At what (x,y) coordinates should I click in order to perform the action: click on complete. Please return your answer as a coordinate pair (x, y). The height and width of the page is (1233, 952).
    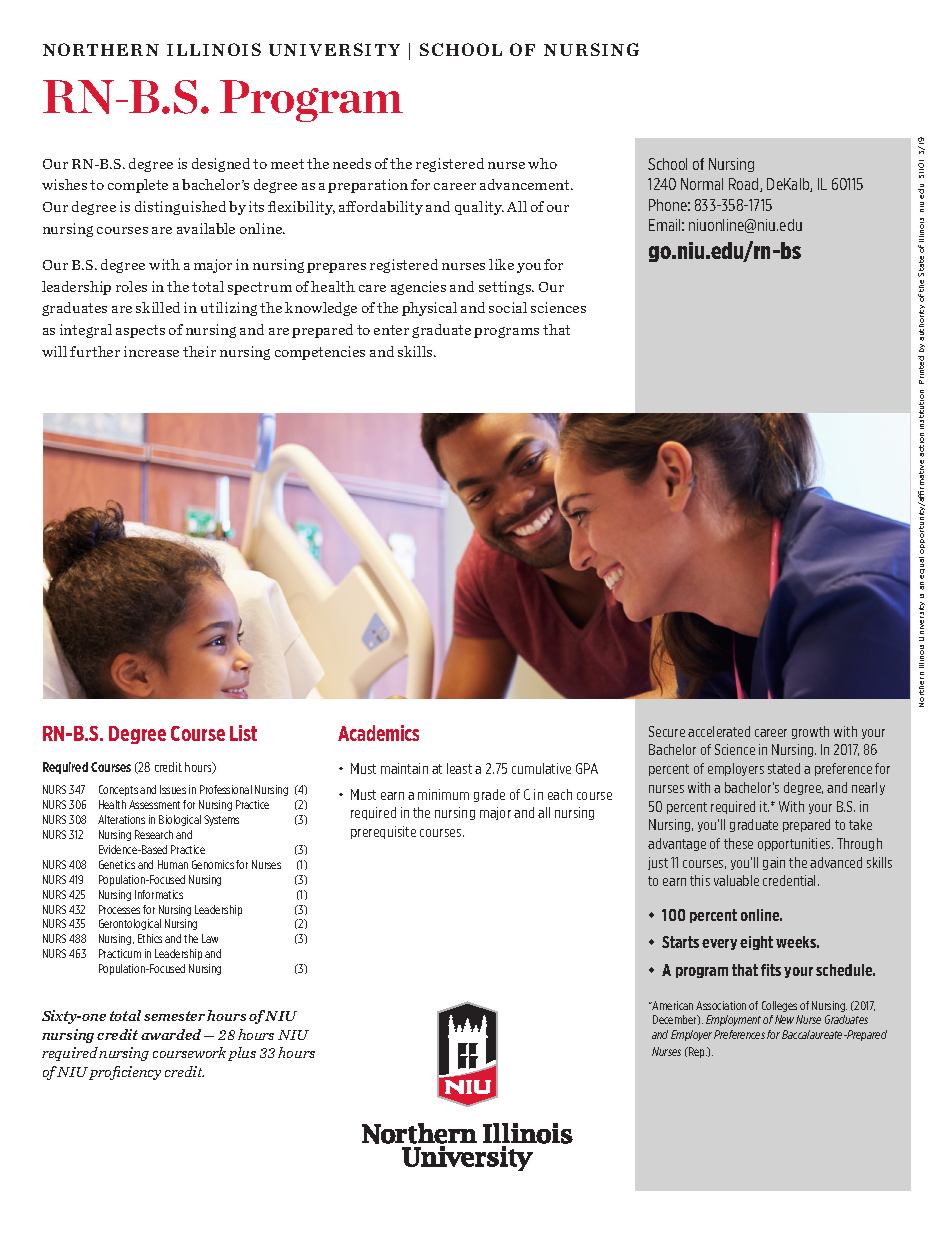
    Looking at the image, I should click on (138, 186).
